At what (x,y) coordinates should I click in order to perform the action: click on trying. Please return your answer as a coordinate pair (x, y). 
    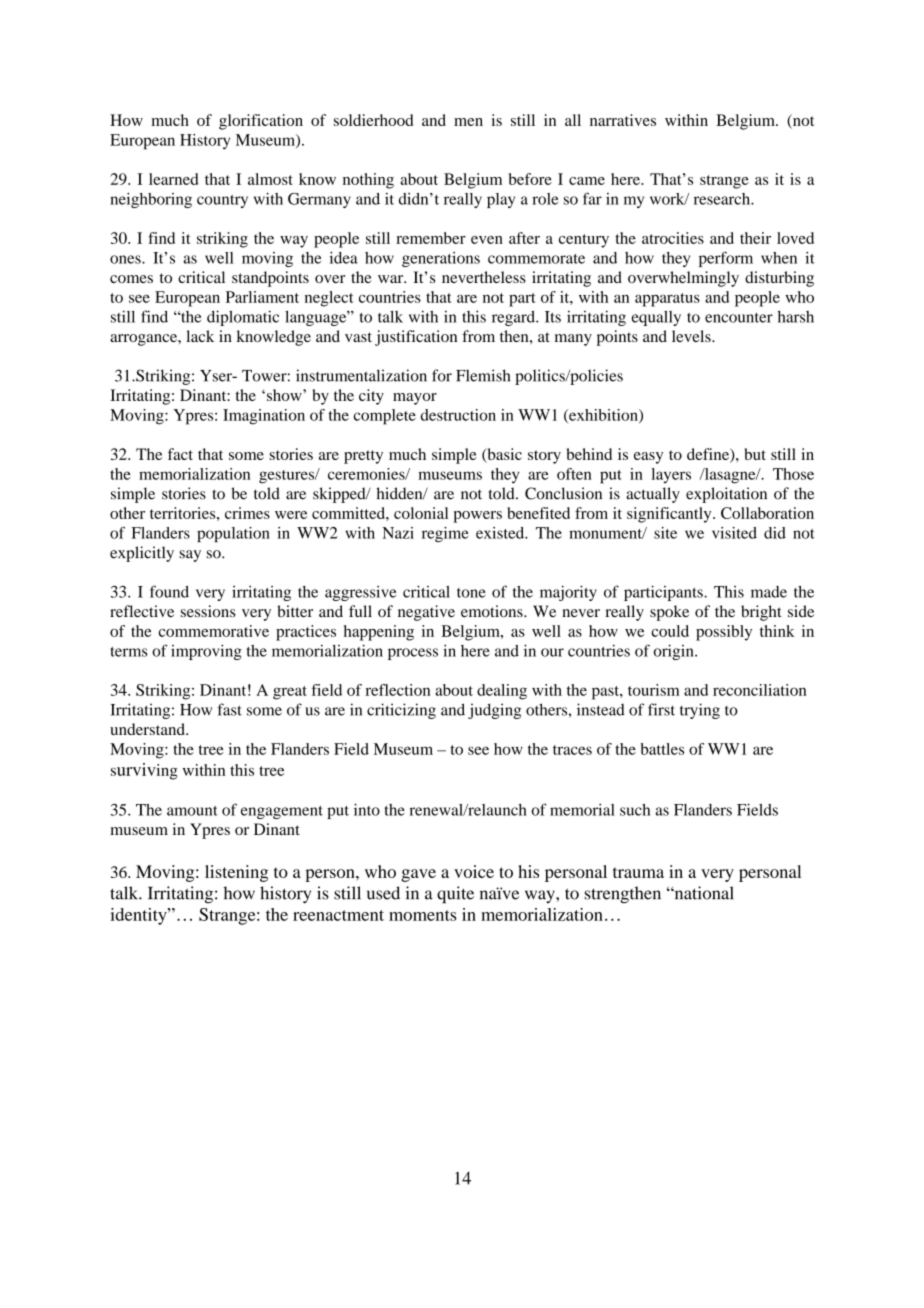
    Looking at the image, I should click on (700, 711).
